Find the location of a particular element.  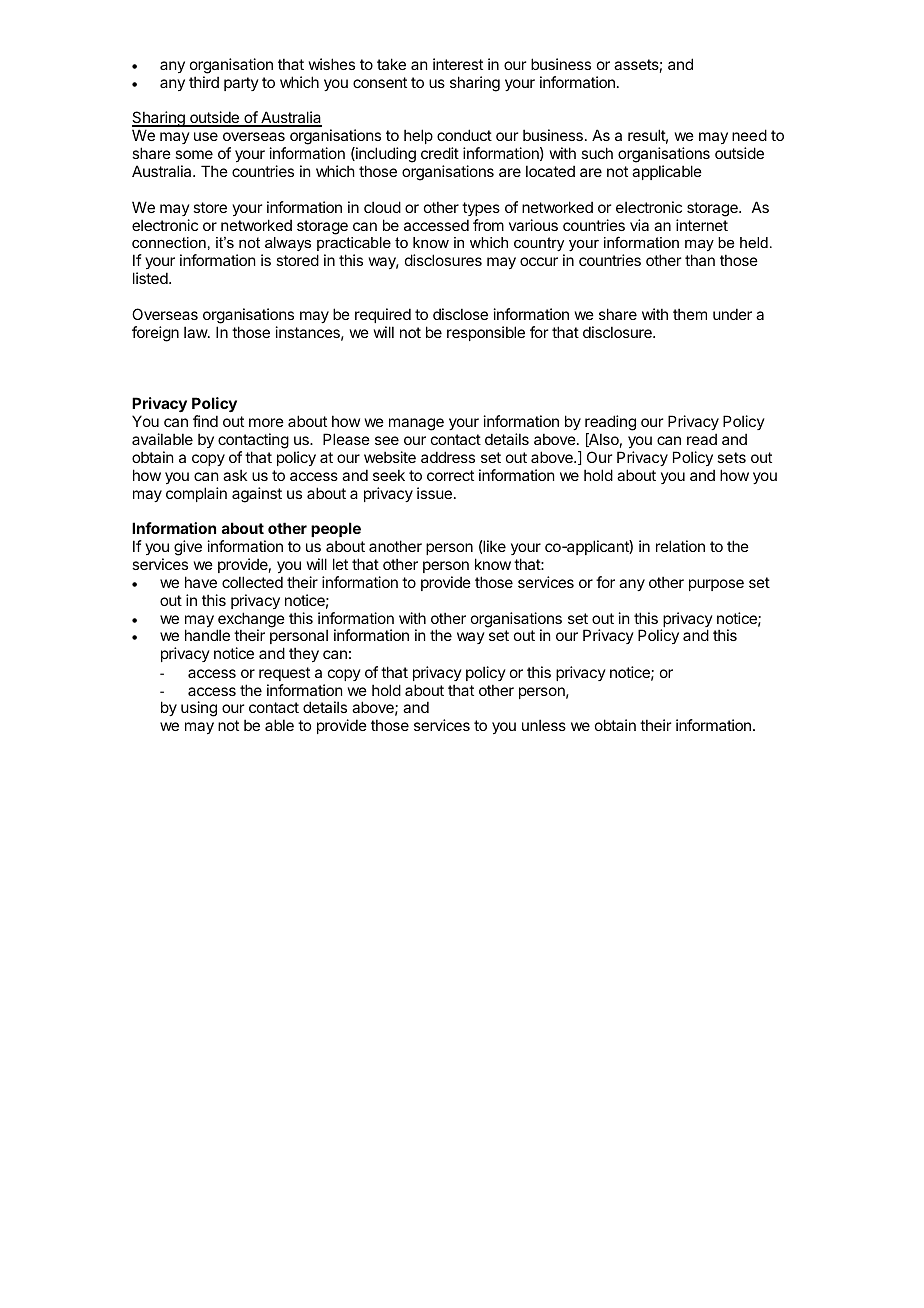

purpose is located at coordinates (716, 585).
